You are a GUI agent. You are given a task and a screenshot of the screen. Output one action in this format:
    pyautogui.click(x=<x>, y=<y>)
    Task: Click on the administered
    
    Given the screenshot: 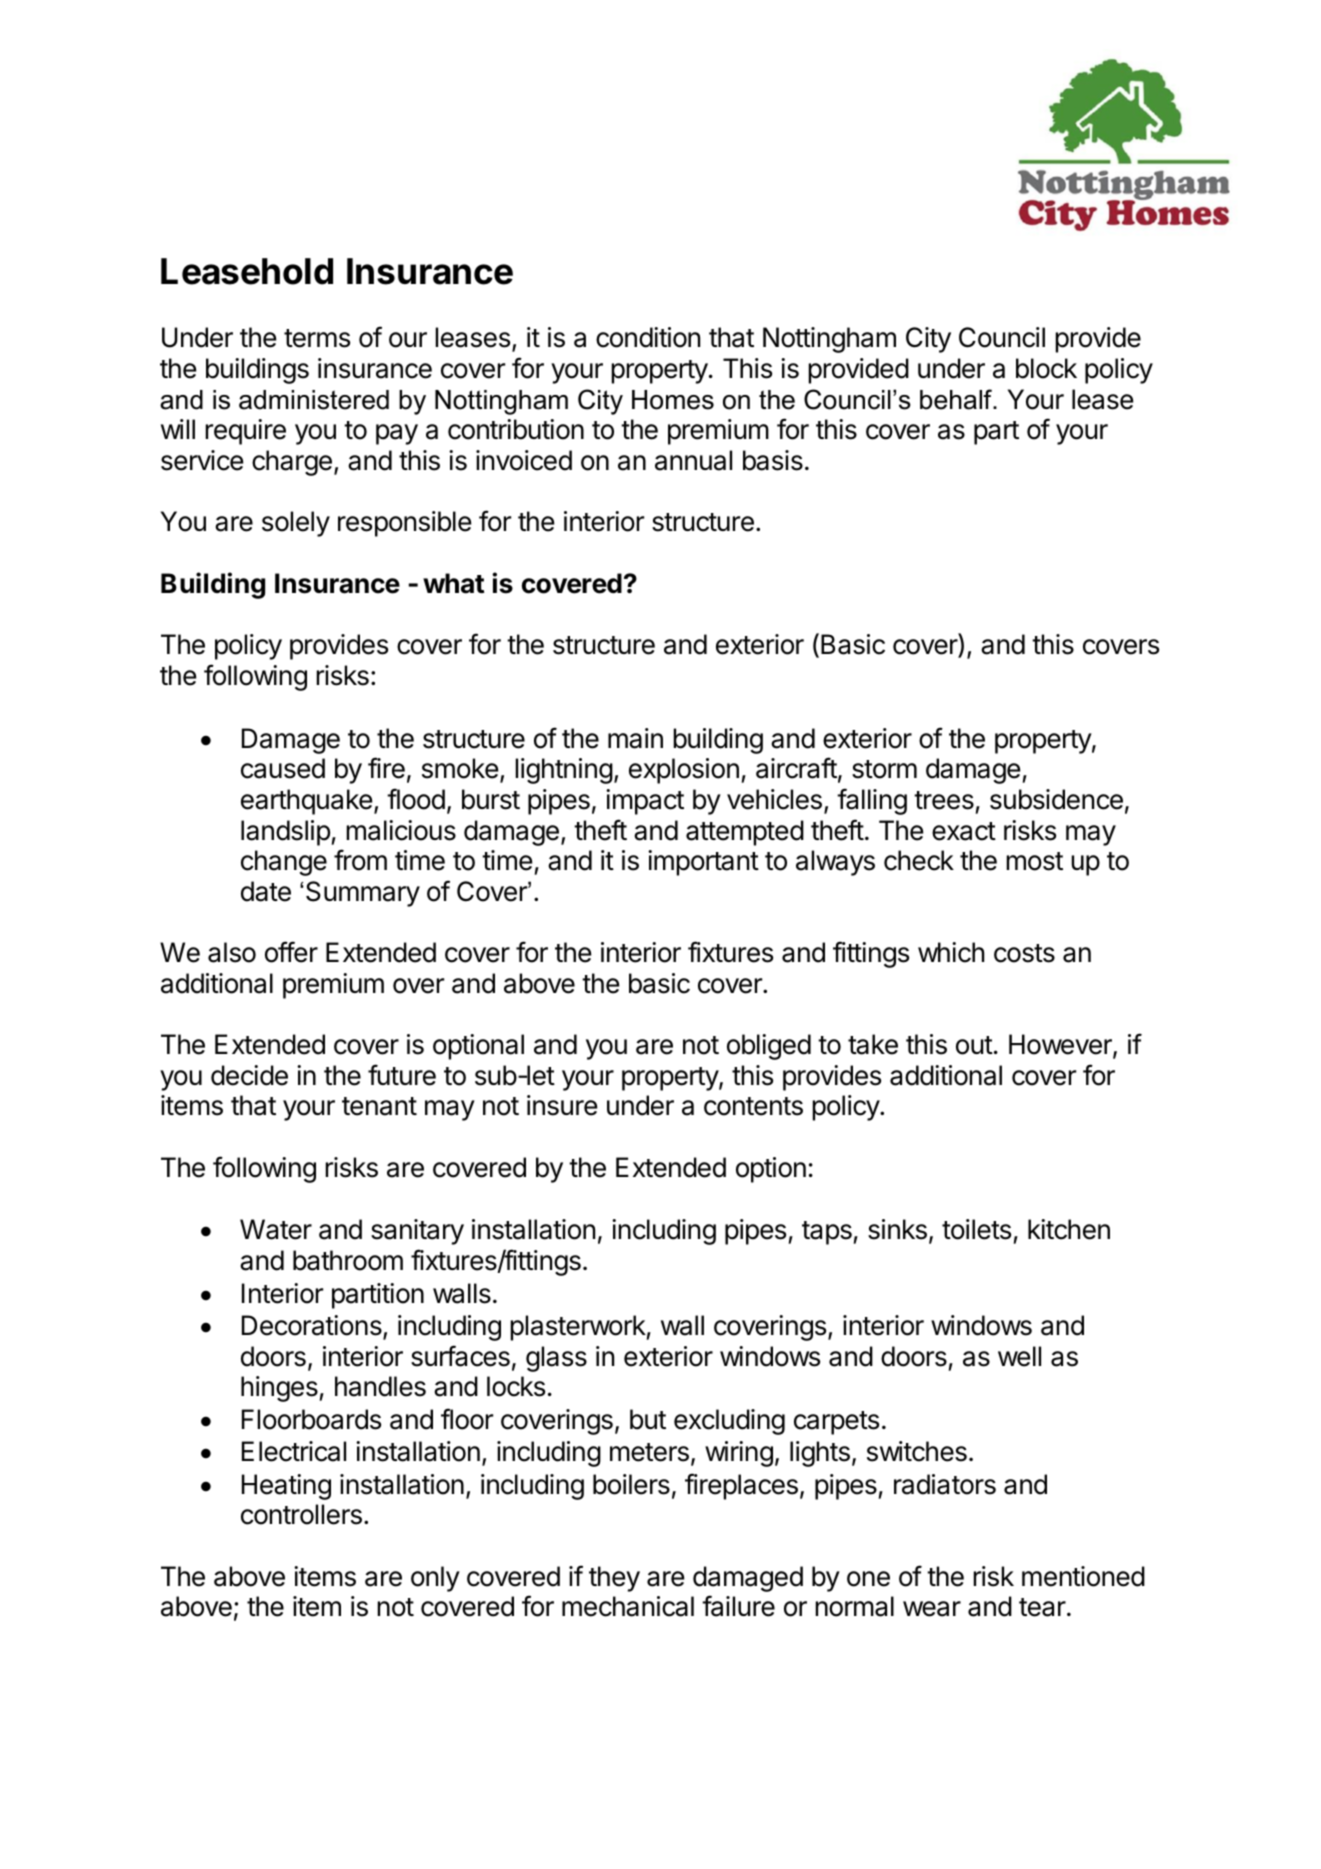 What is the action you would take?
    pyautogui.click(x=314, y=400)
